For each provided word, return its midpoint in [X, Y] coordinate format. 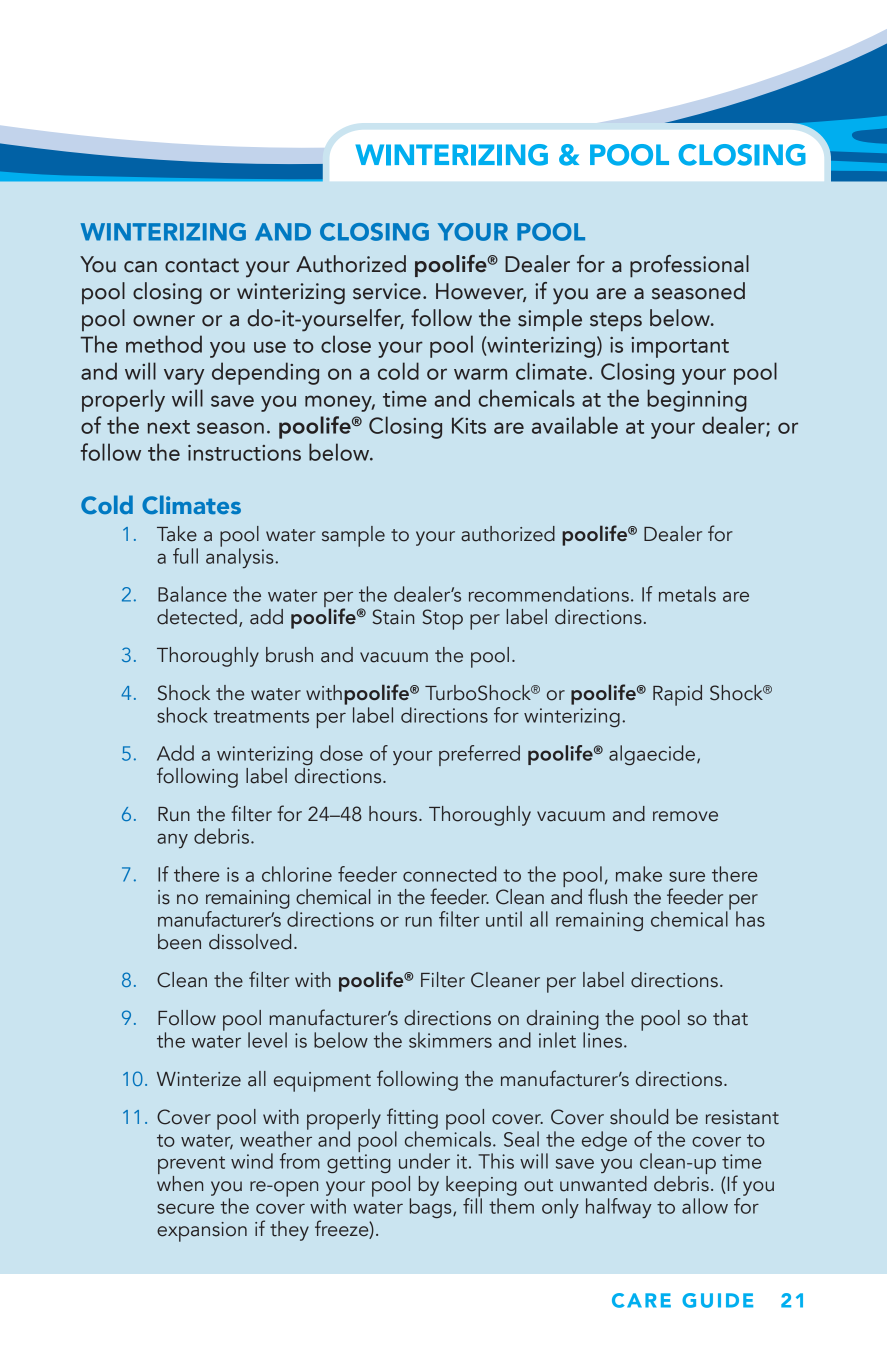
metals [687, 594]
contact [202, 265]
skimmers [450, 1040]
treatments [261, 716]
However [481, 292]
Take [177, 534]
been [179, 942]
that [730, 1018]
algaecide [652, 755]
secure [185, 1208]
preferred [479, 755]
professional [689, 266]
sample [353, 536]
